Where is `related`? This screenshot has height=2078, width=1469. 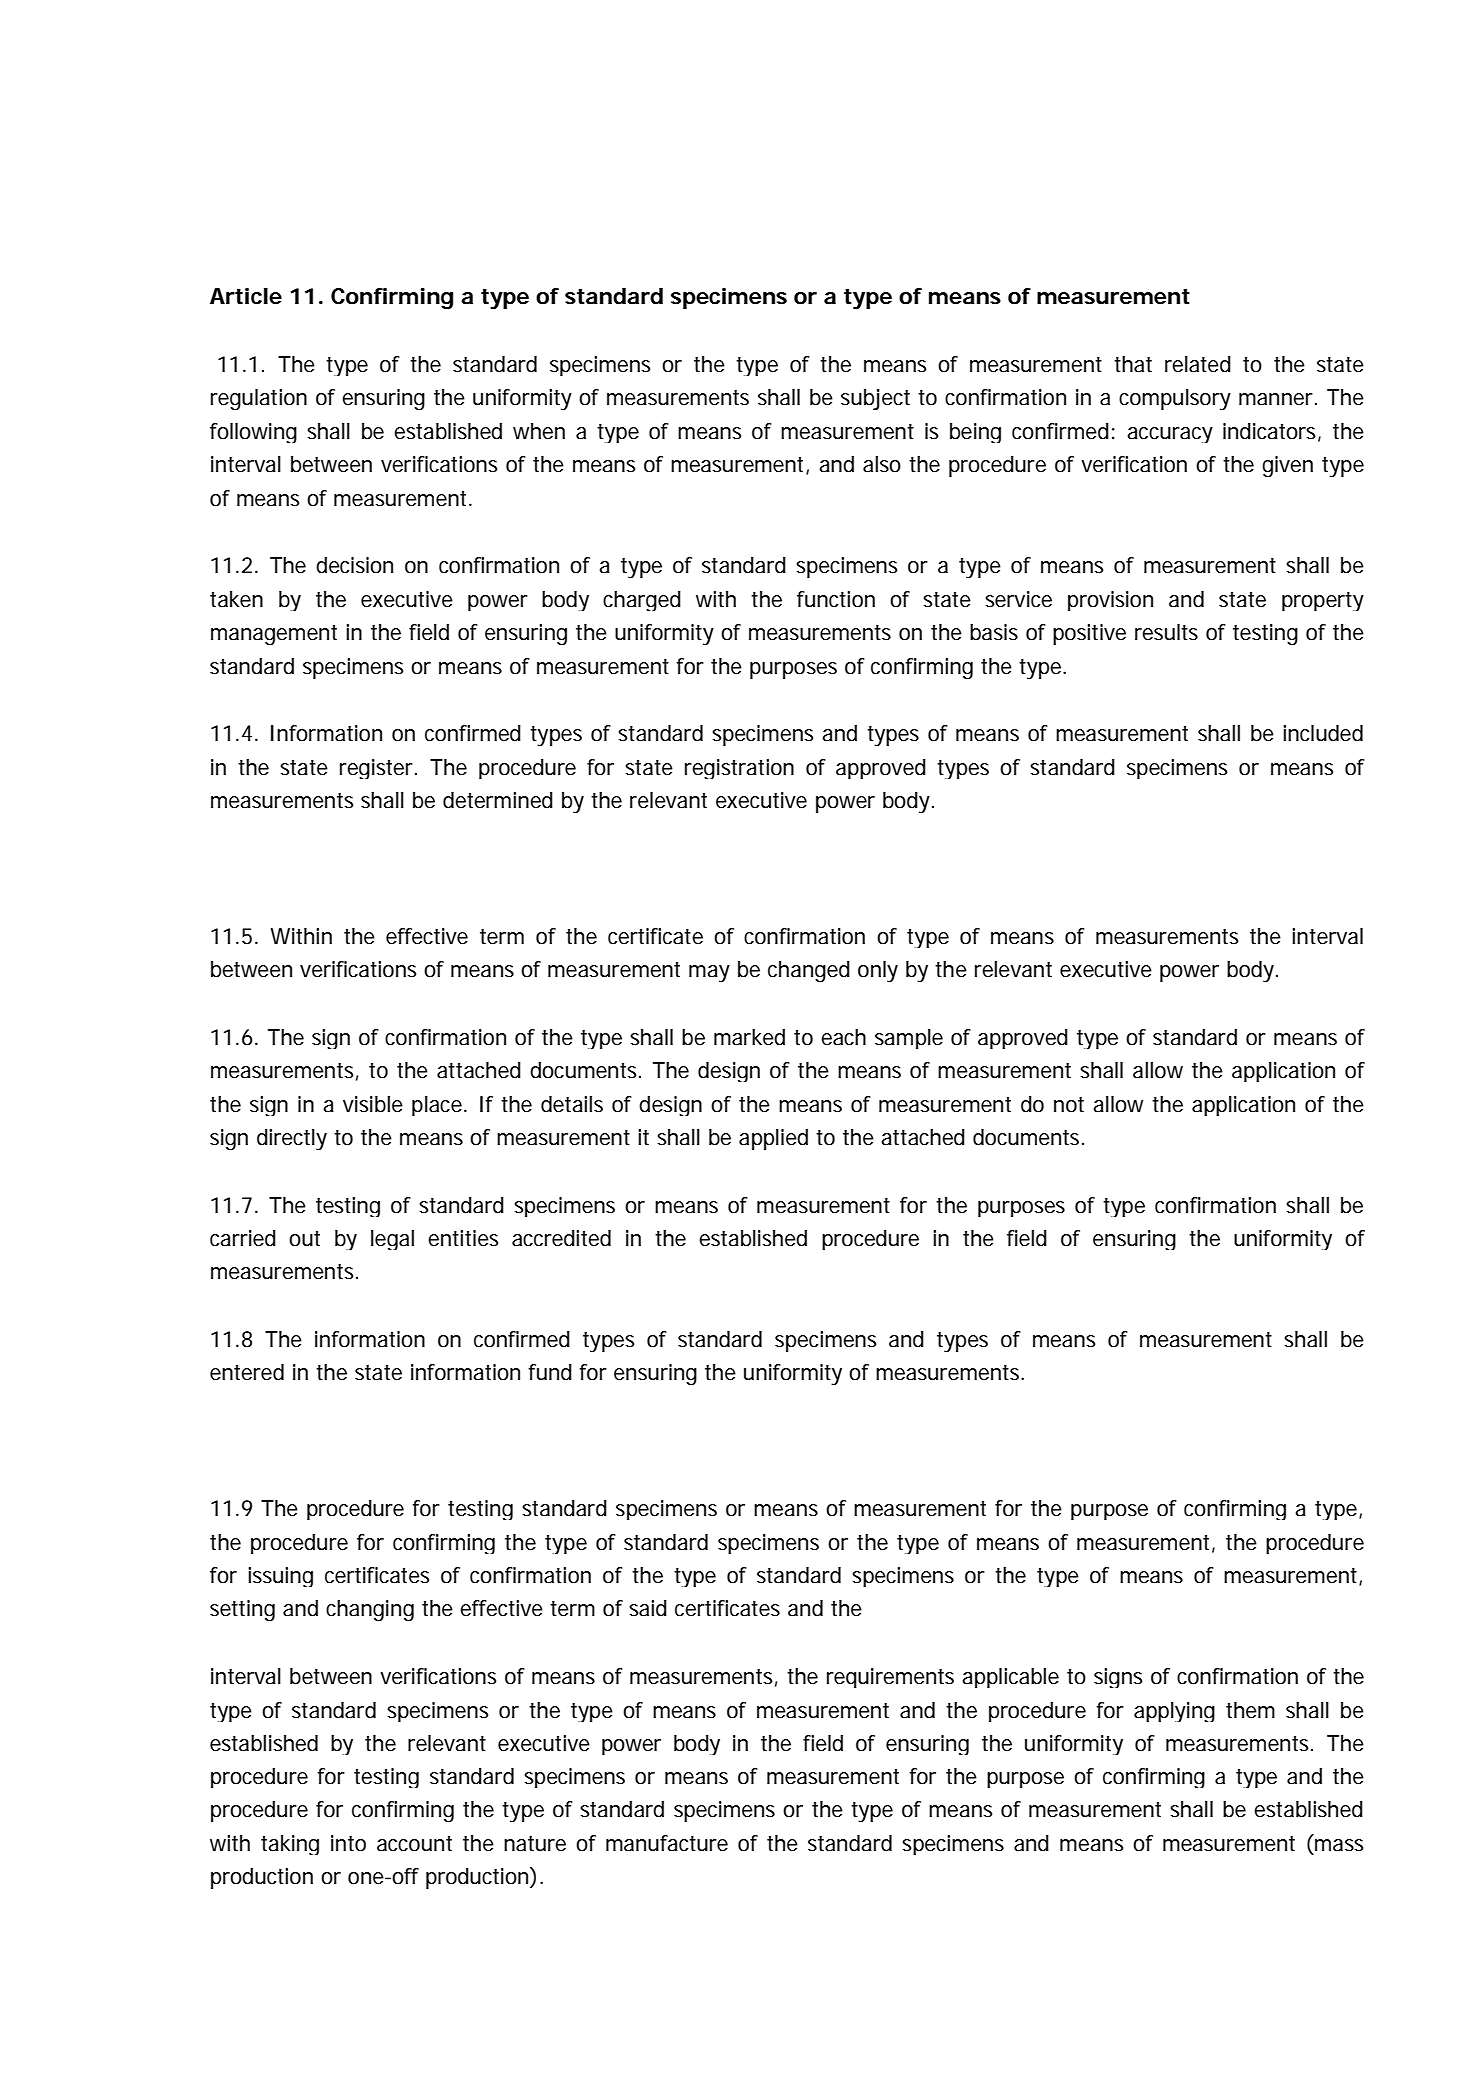
related is located at coordinates (1198, 364).
